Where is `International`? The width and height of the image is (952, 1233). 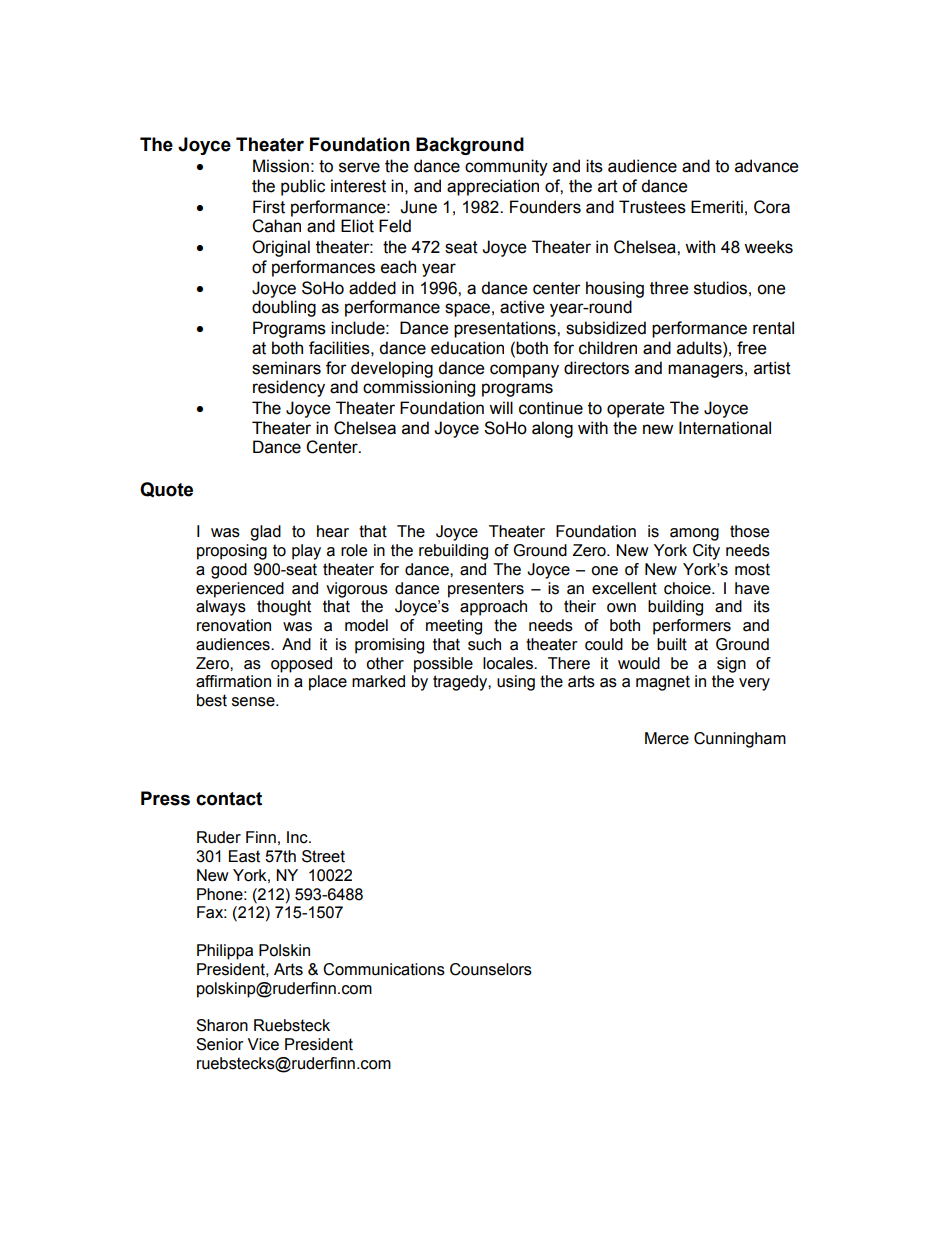
International is located at coordinates (725, 428).
